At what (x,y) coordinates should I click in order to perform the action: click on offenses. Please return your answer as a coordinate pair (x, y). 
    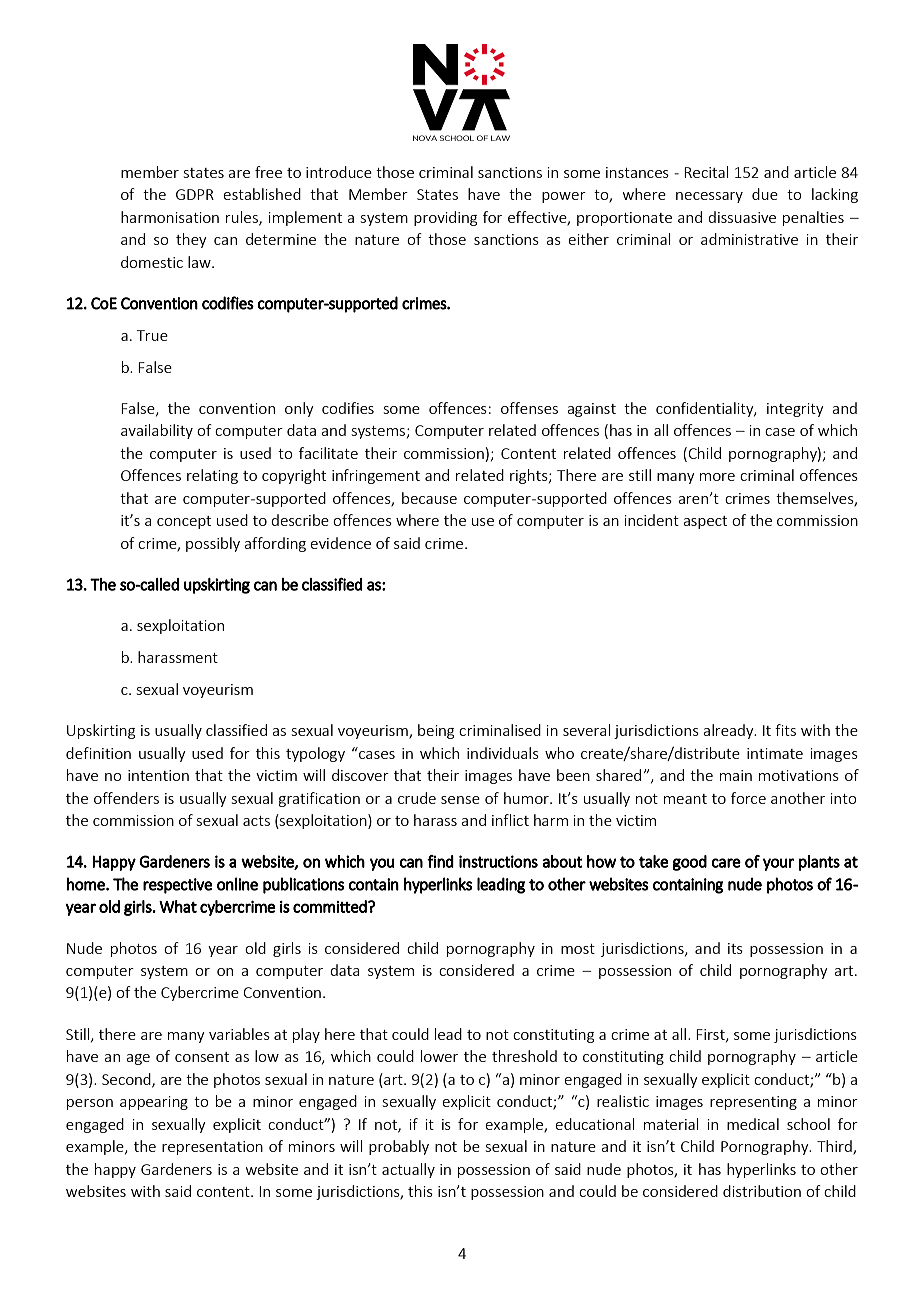
    Looking at the image, I should click on (529, 408).
